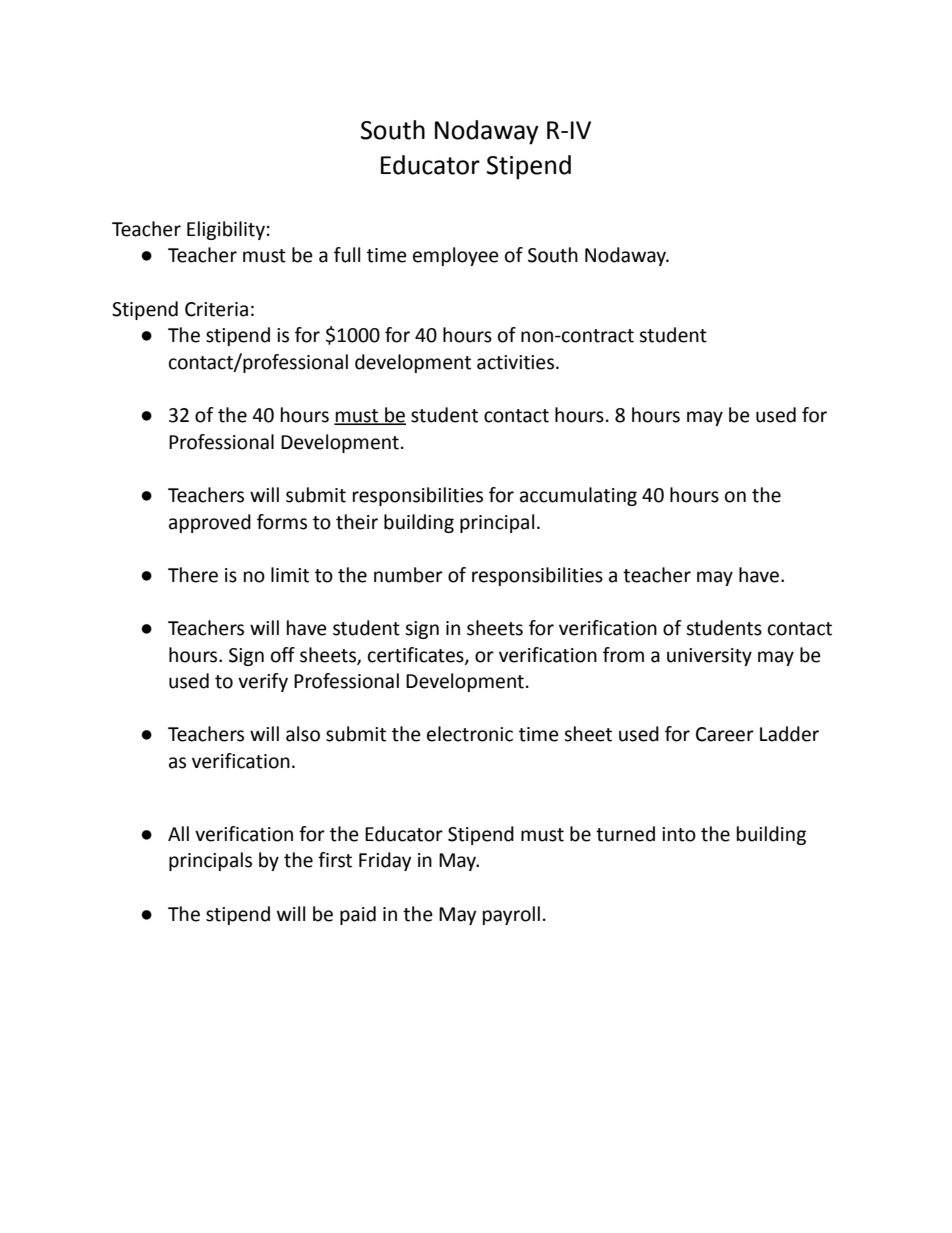  What do you see at coordinates (709, 657) in the image?
I see `university` at bounding box center [709, 657].
